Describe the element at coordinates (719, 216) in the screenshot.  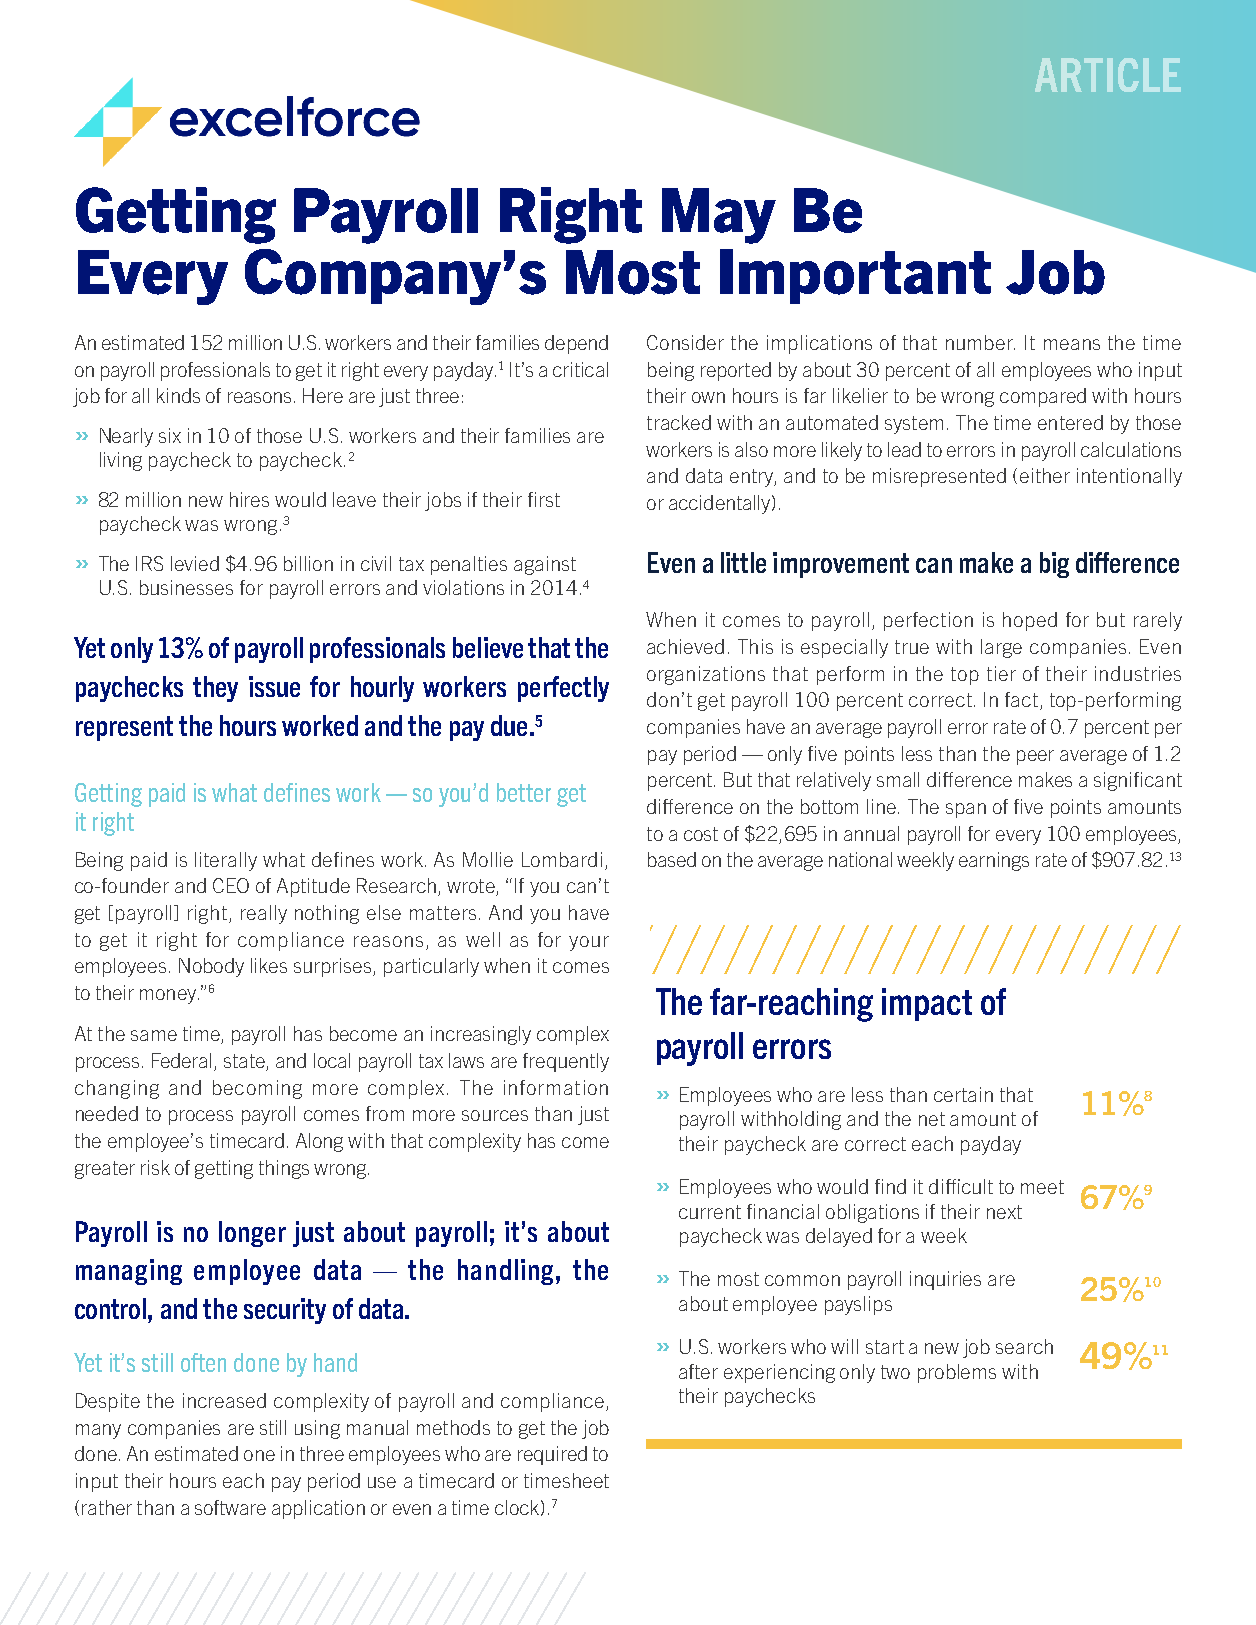
I see `May` at that location.
